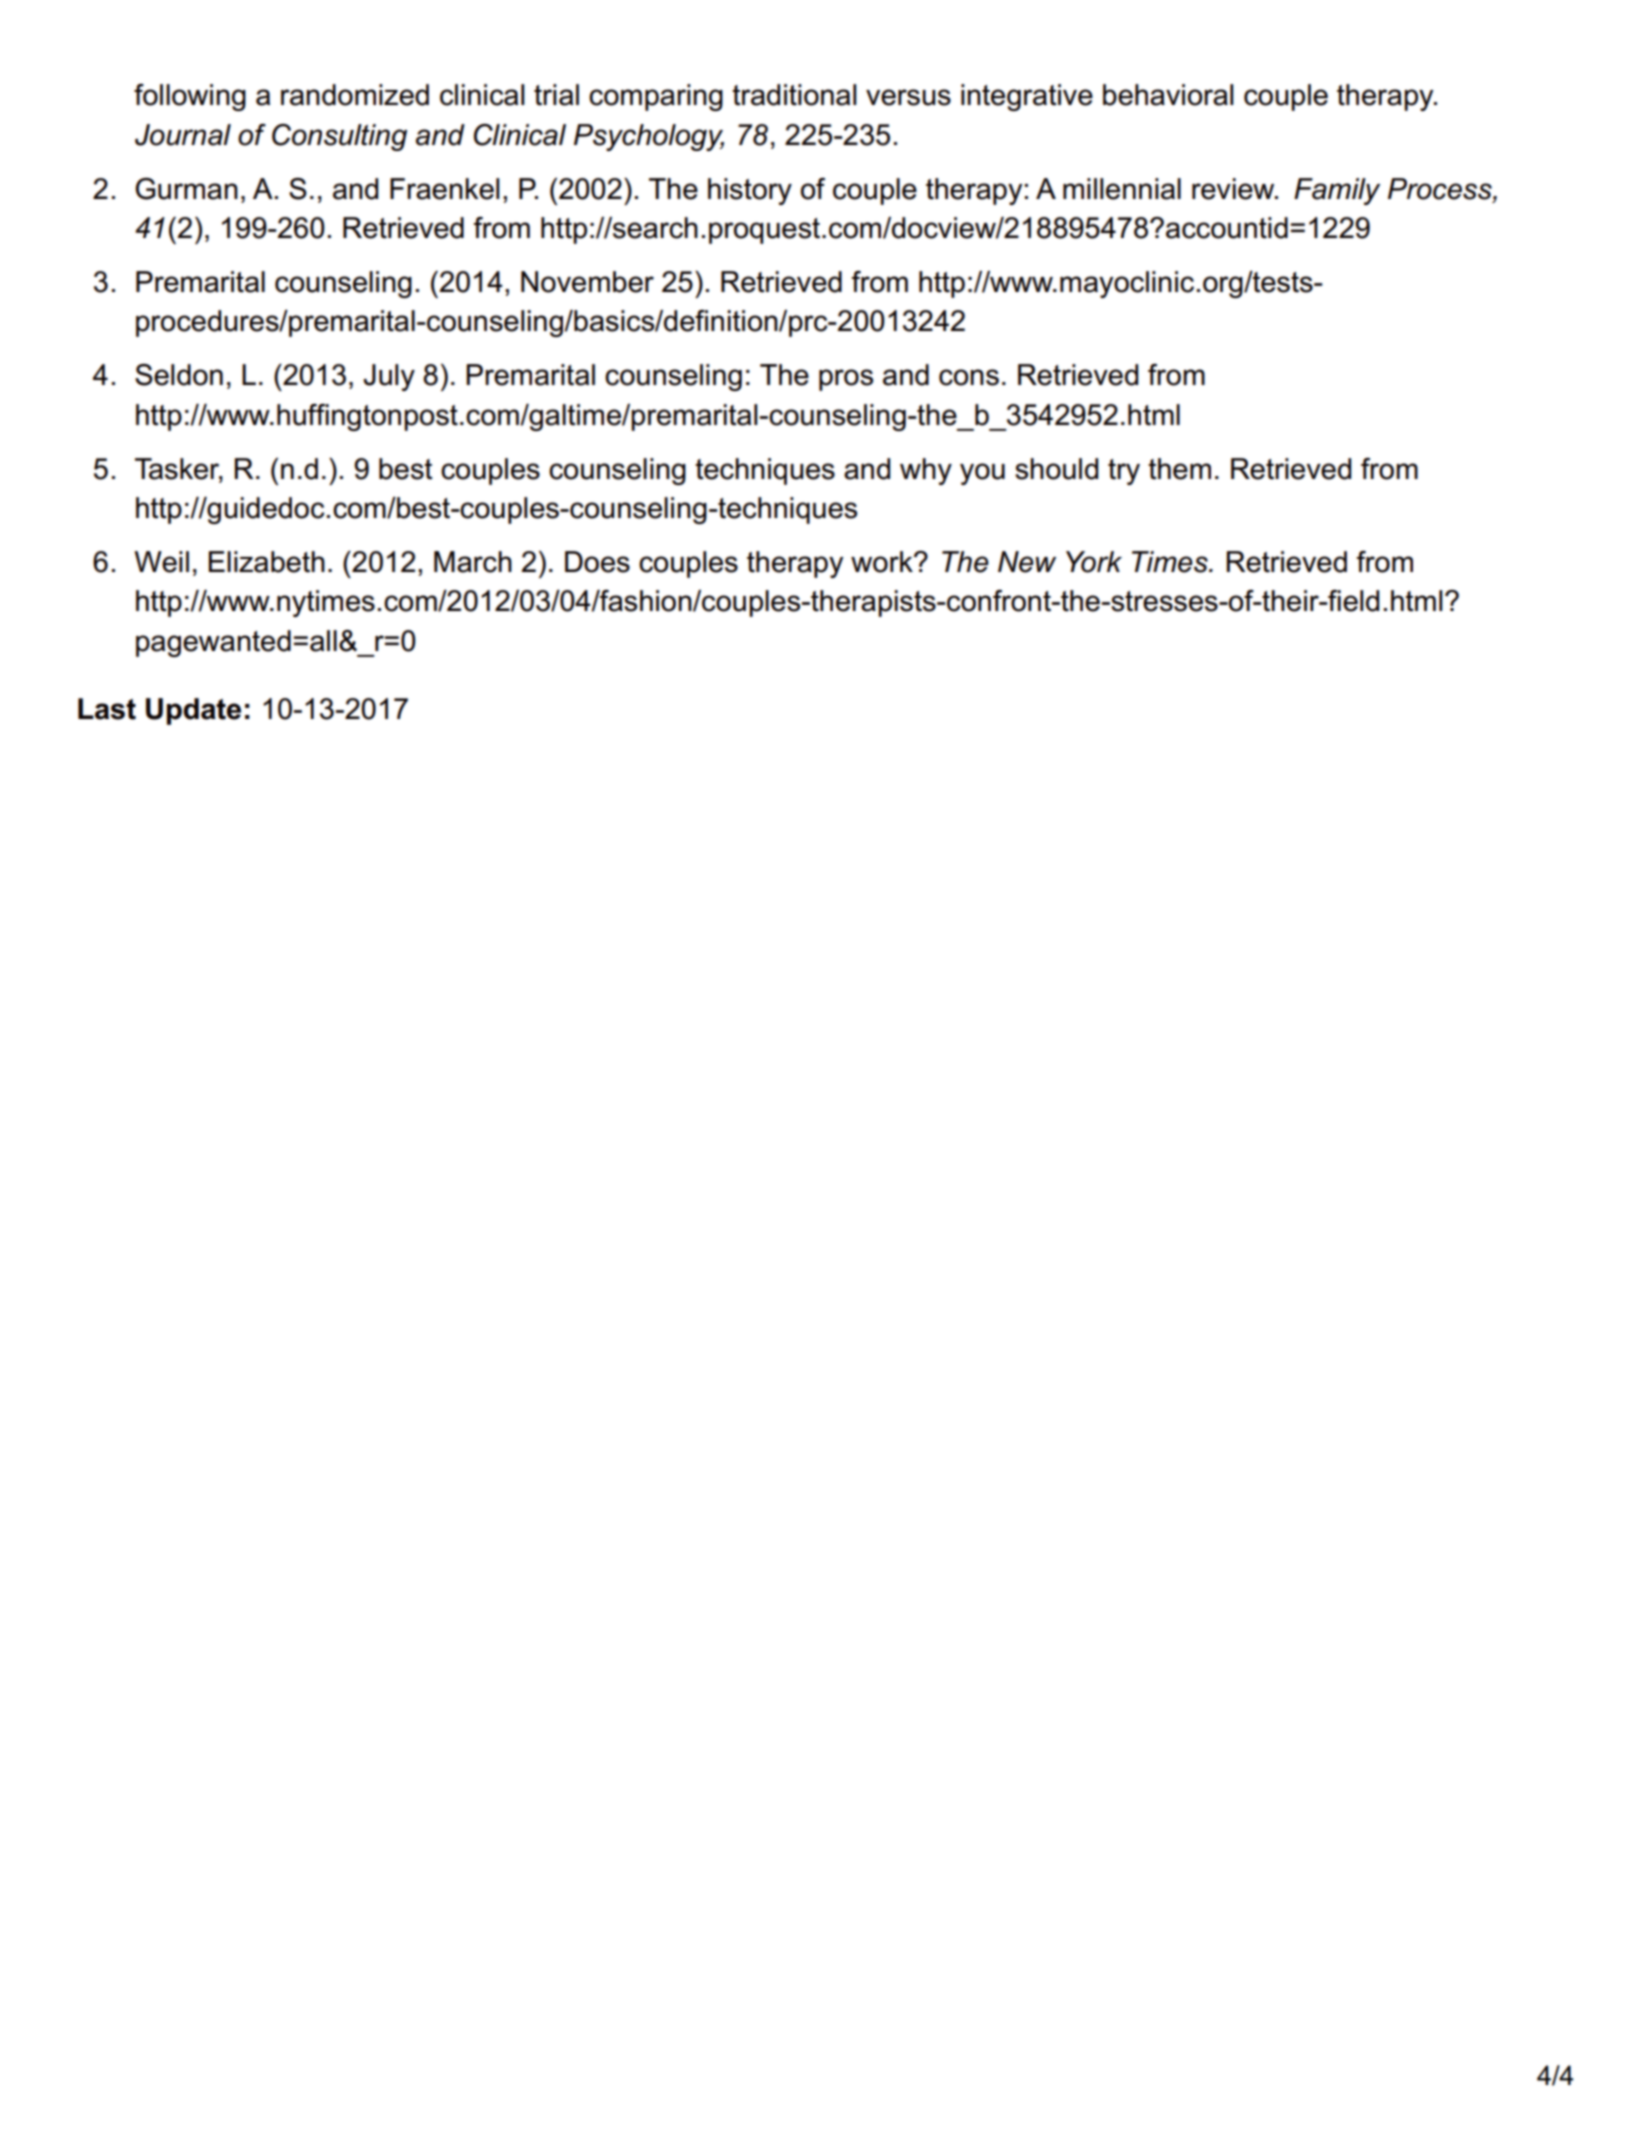  I want to click on them, so click(1179, 469).
